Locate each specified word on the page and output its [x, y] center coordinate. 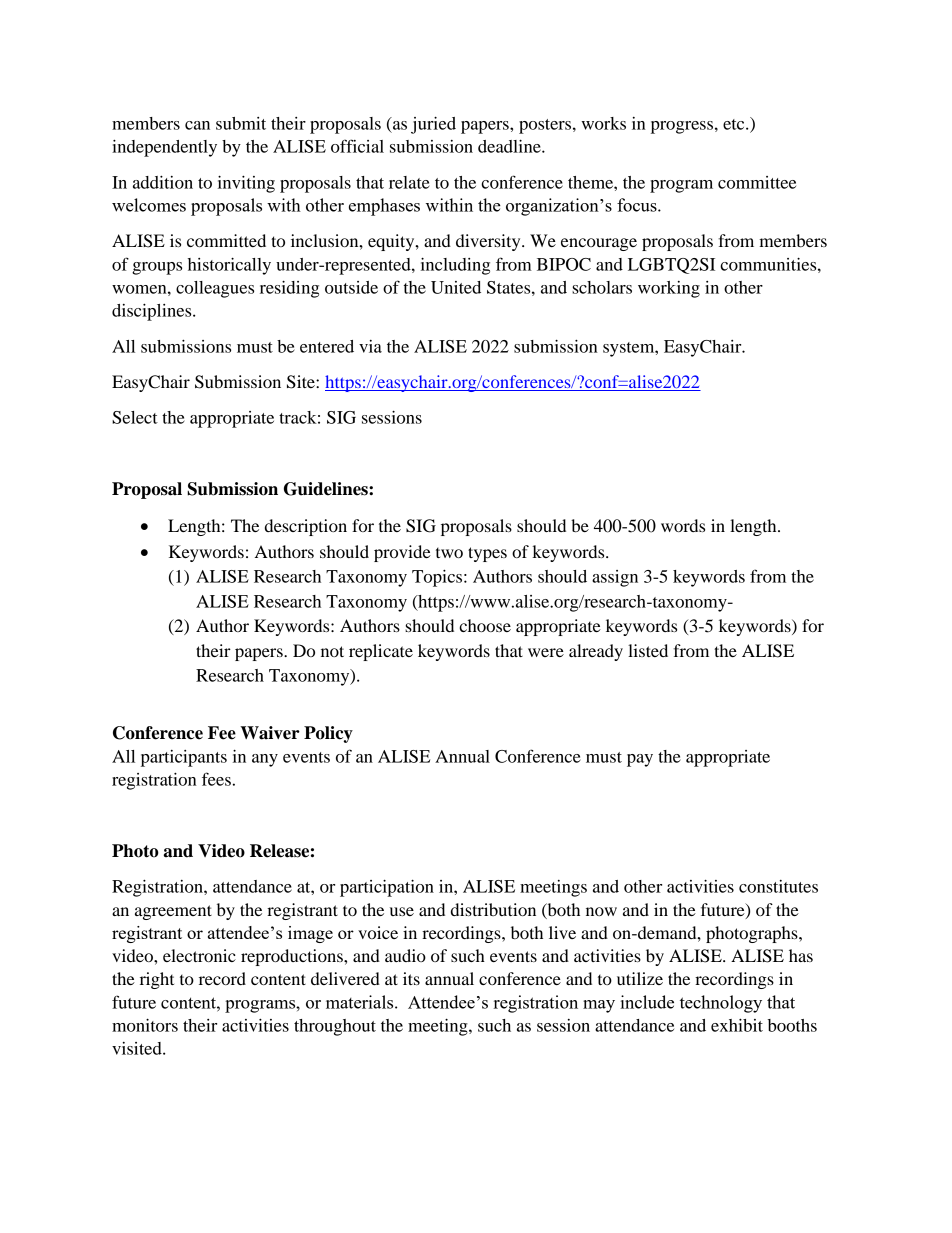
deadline [510, 146]
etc [735, 124]
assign [615, 578]
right [157, 980]
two [449, 553]
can [197, 125]
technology [721, 1004]
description [306, 527]
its [411, 978]
